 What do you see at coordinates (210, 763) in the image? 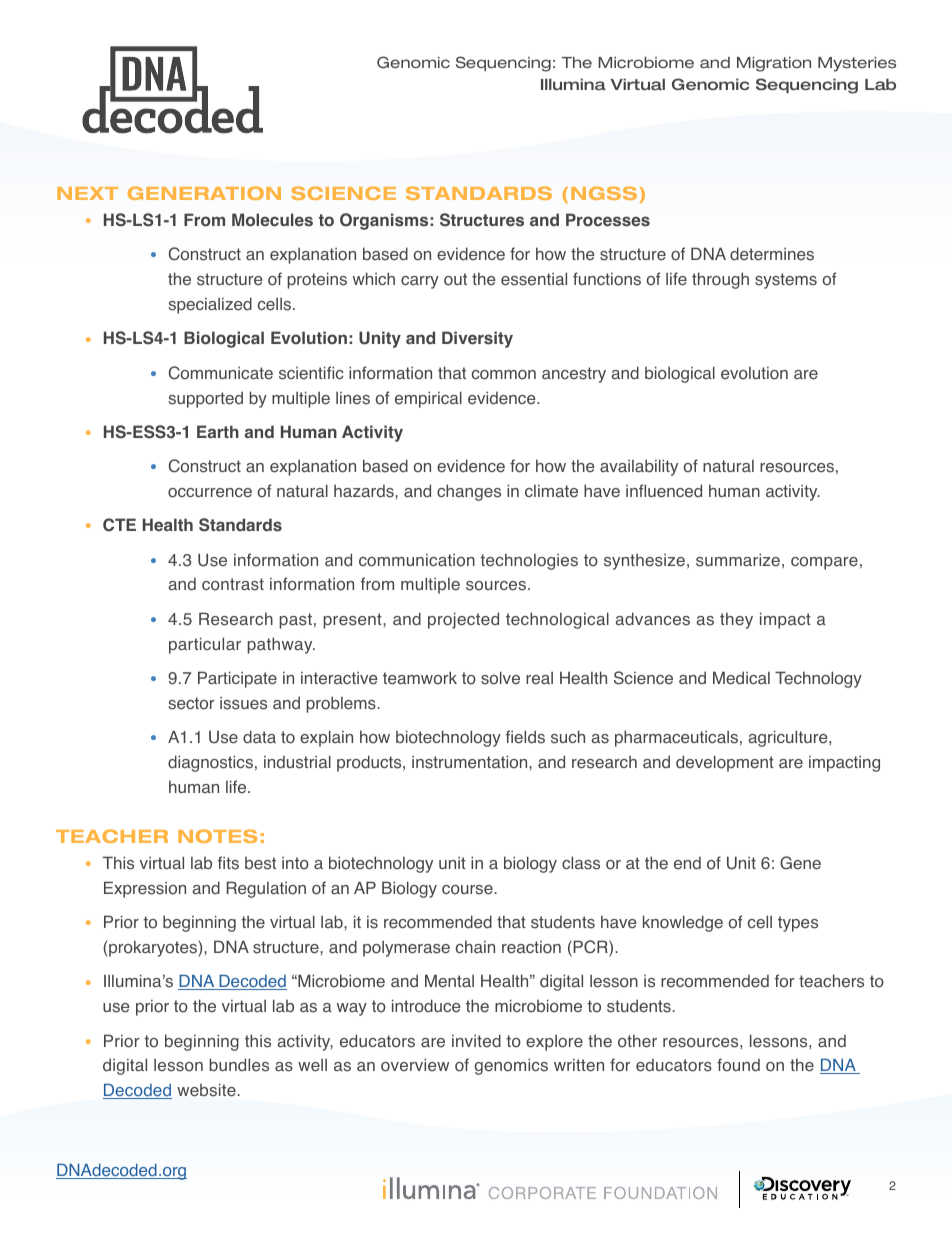
I see `diagnostics` at bounding box center [210, 763].
